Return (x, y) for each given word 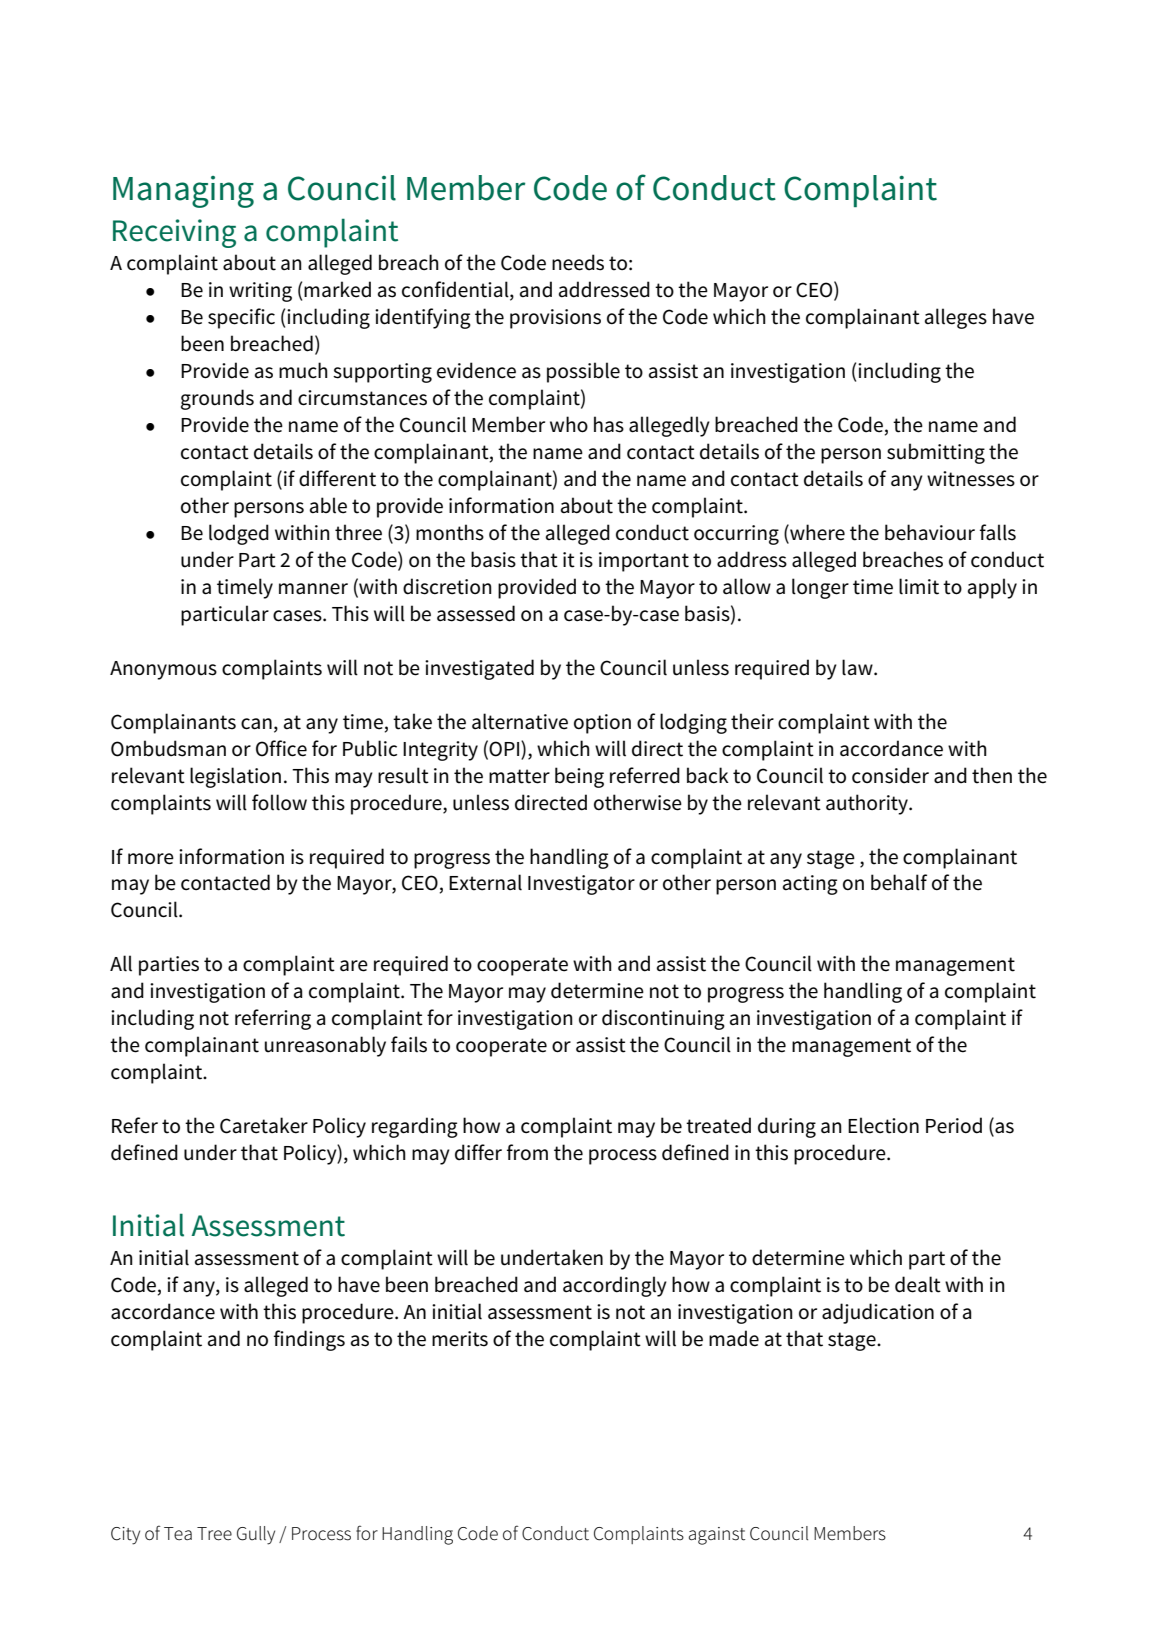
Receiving (174, 233)
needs (578, 262)
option (602, 724)
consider (890, 775)
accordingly (615, 1286)
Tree (214, 1534)
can (256, 724)
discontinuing (663, 1019)
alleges (956, 318)
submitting (936, 453)
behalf (899, 882)
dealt (918, 1284)
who (569, 424)
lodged (239, 534)
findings (309, 1340)
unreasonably (325, 1046)
